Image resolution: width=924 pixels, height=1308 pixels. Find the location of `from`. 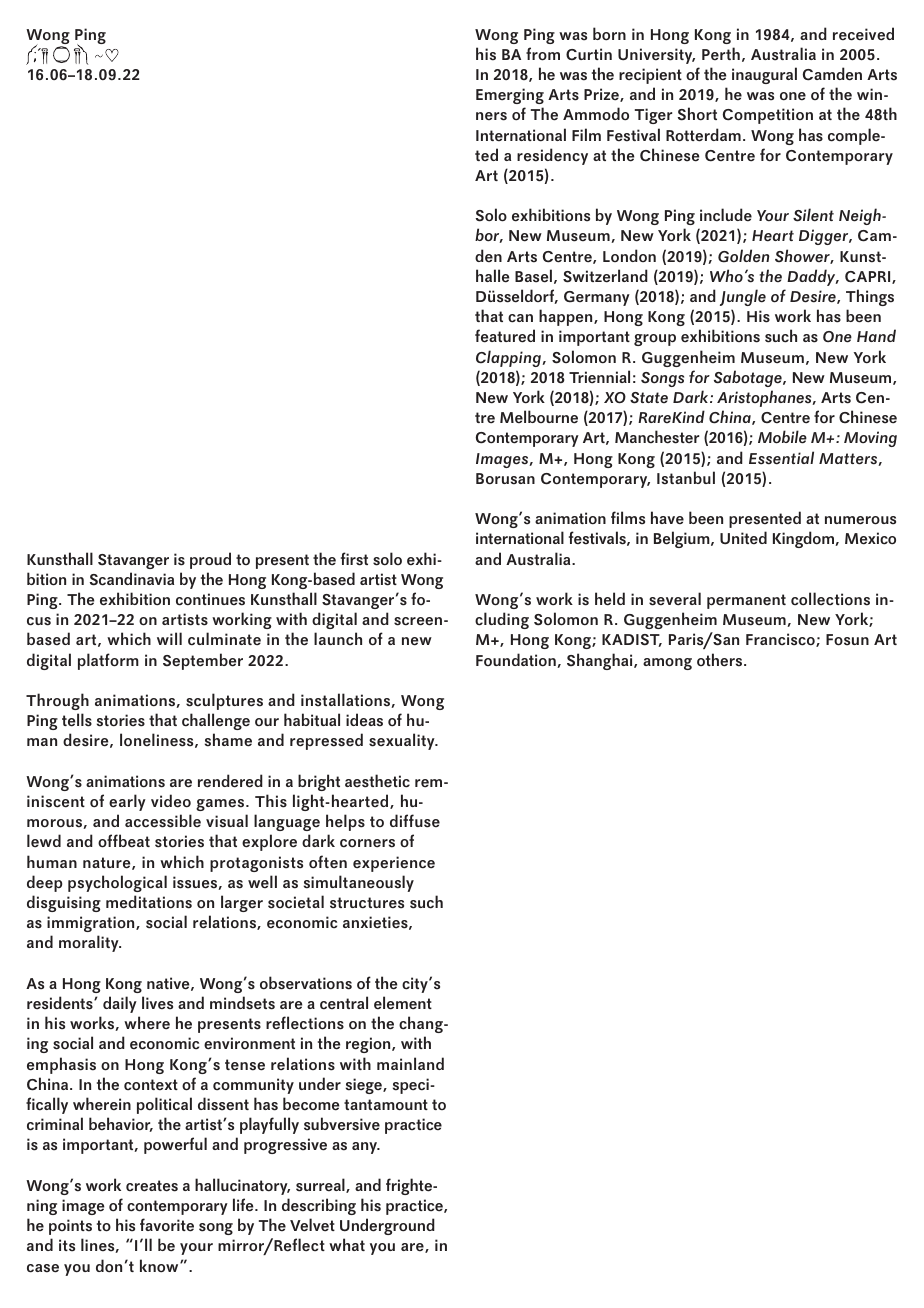

from is located at coordinates (543, 54).
